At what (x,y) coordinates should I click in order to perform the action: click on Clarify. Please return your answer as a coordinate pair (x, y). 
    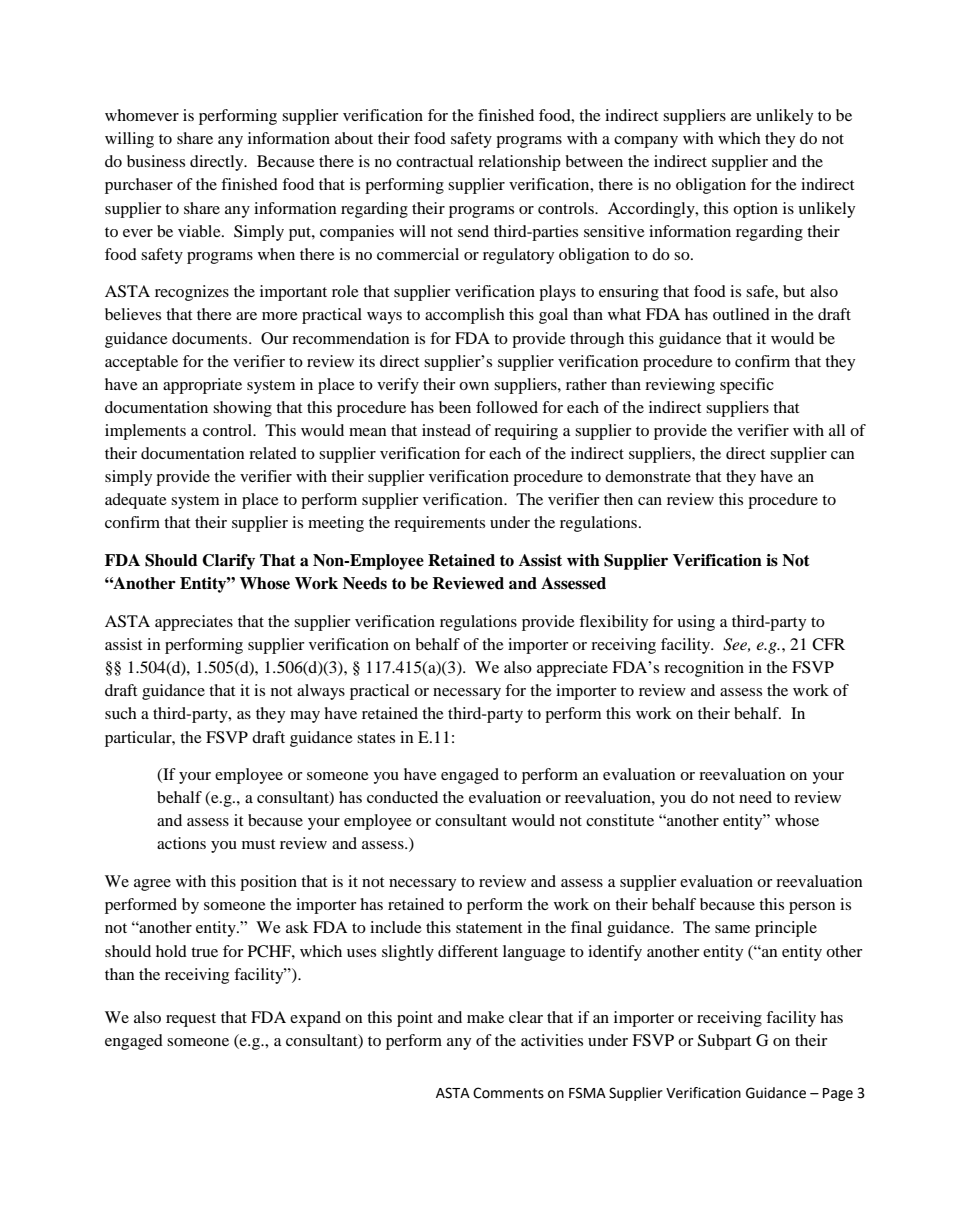
    Looking at the image, I should click on (228, 562).
